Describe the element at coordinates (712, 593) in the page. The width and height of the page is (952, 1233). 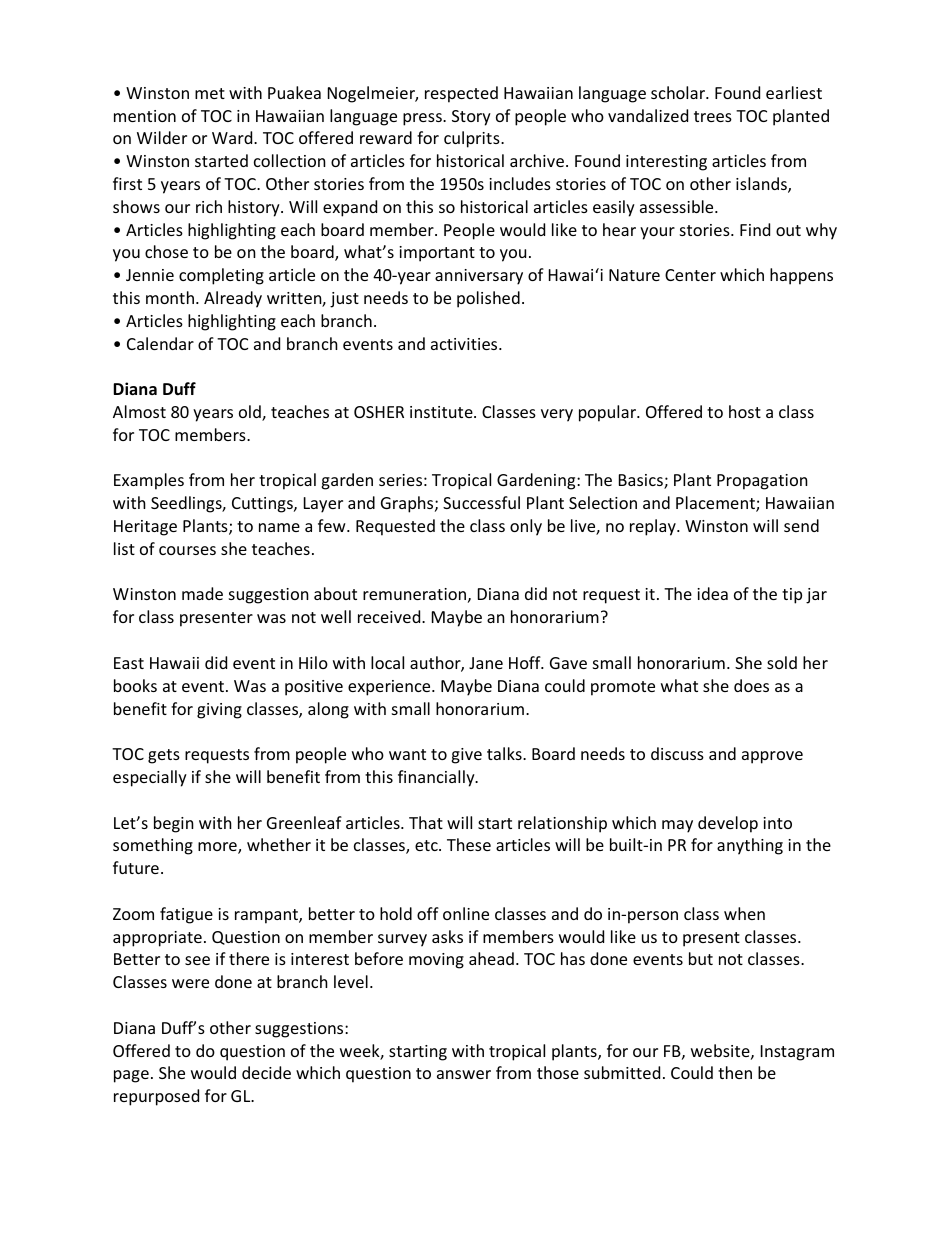
I see `idea` at that location.
